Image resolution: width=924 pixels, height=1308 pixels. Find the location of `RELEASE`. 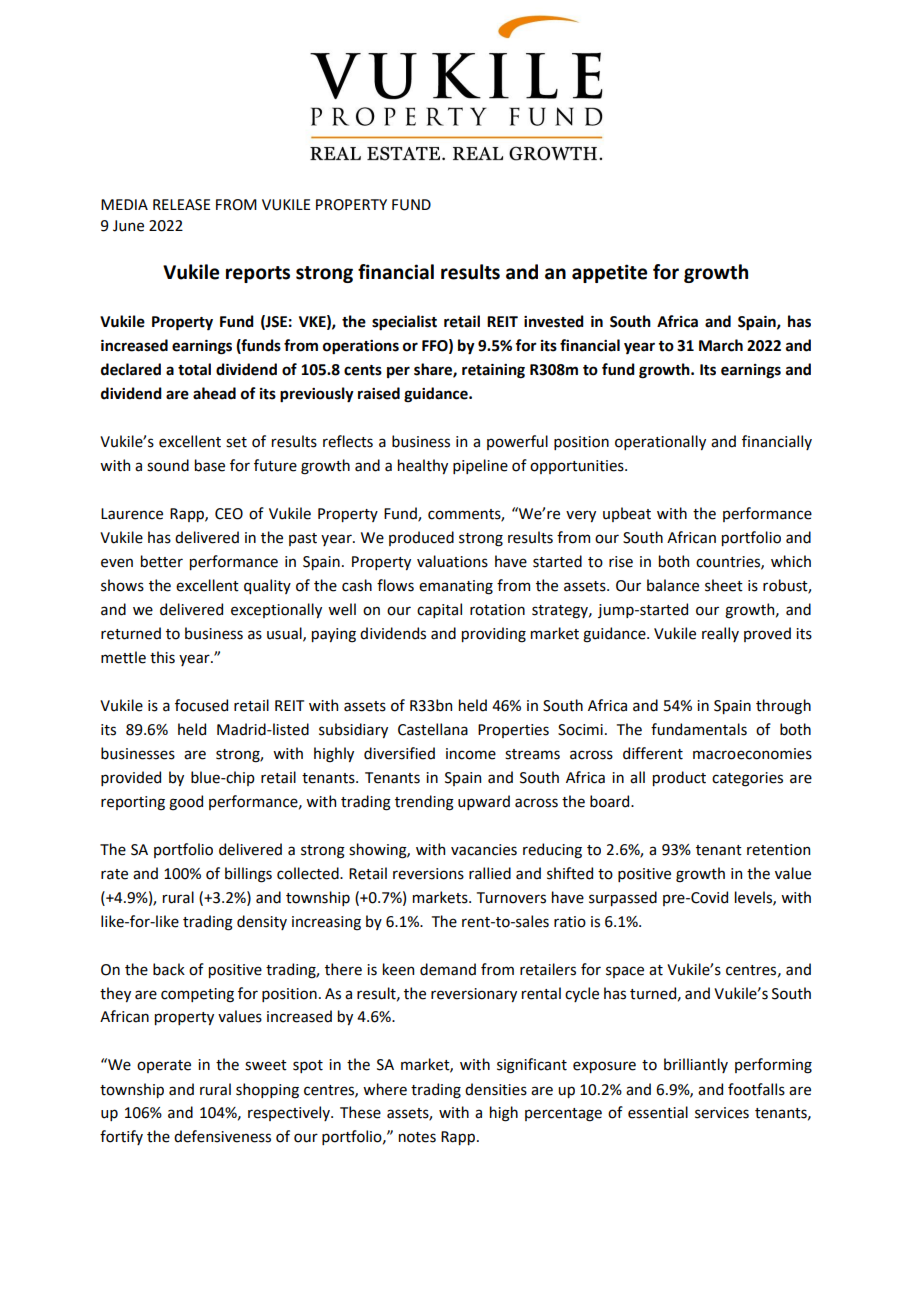

RELEASE is located at coordinates (181, 205).
